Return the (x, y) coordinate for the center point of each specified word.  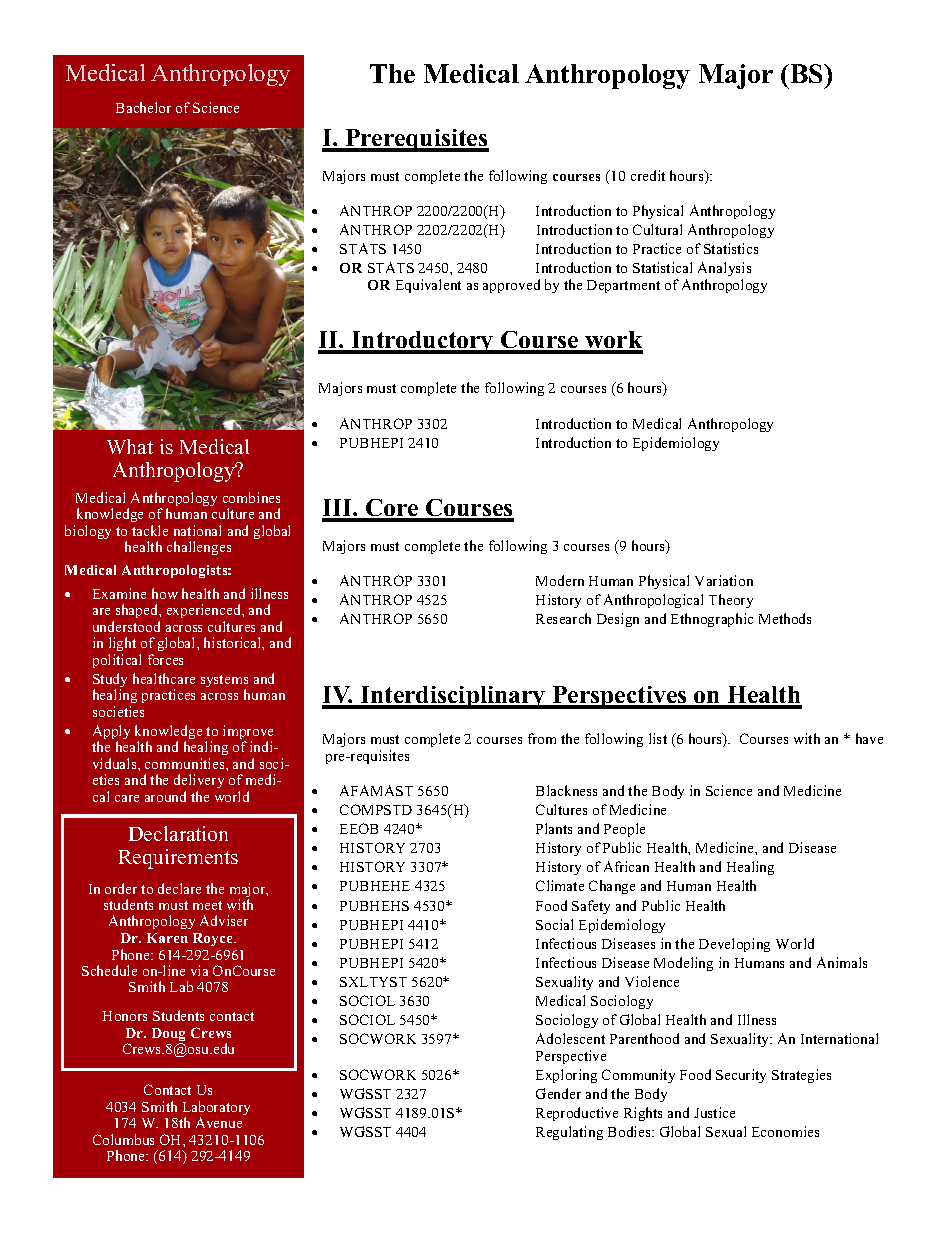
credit (648, 175)
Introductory (423, 342)
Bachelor (143, 107)
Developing (734, 945)
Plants (554, 828)
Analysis (724, 271)
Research (563, 618)
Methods (785, 618)
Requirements (178, 859)
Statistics (731, 248)
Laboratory (216, 1109)
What (130, 446)
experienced (205, 613)
